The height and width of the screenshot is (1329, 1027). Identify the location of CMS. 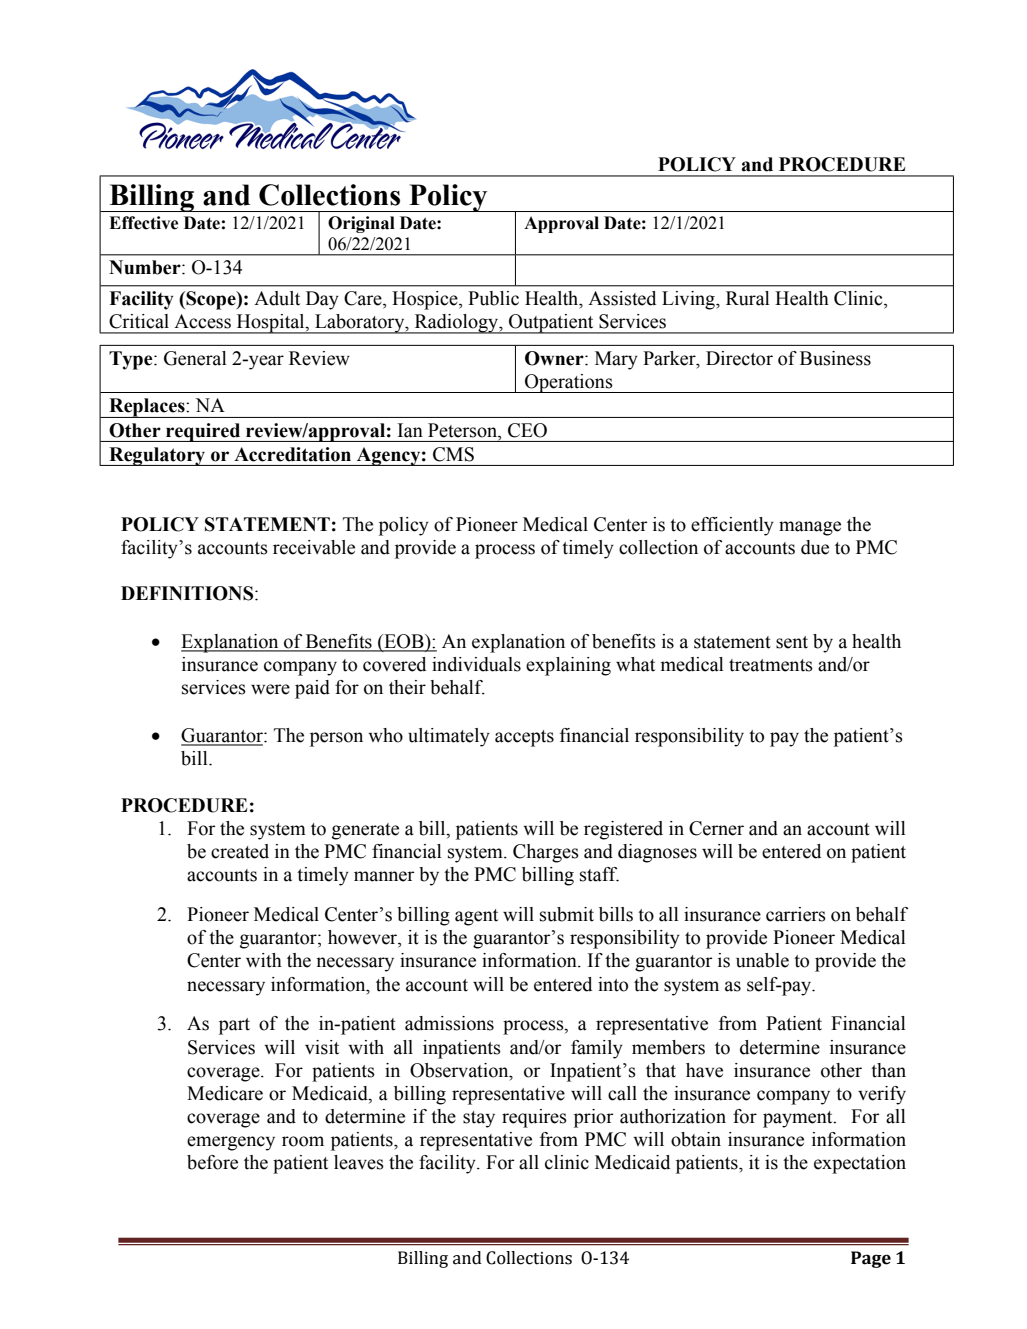
(453, 454).
